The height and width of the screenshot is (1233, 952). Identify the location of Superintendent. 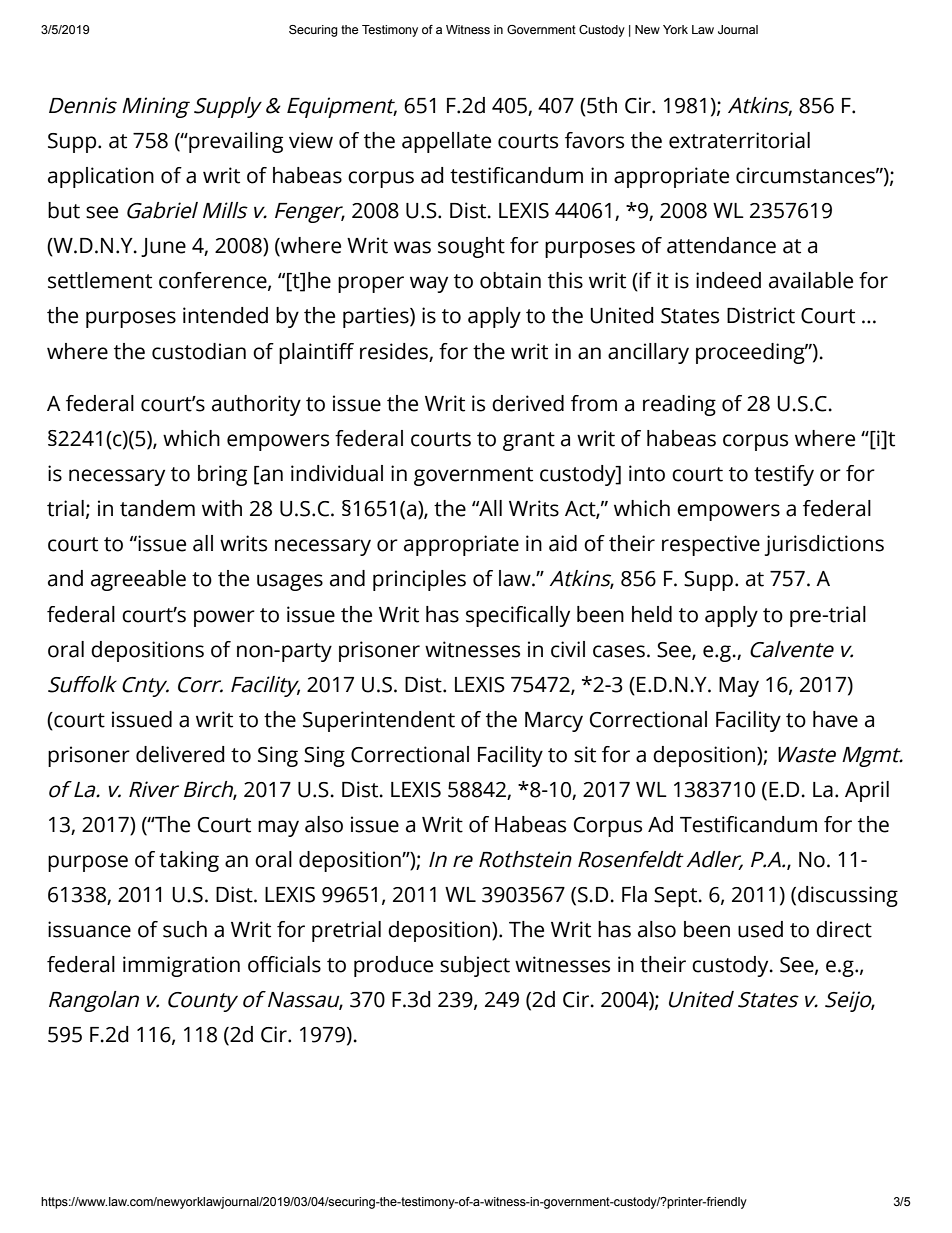
(379, 721).
